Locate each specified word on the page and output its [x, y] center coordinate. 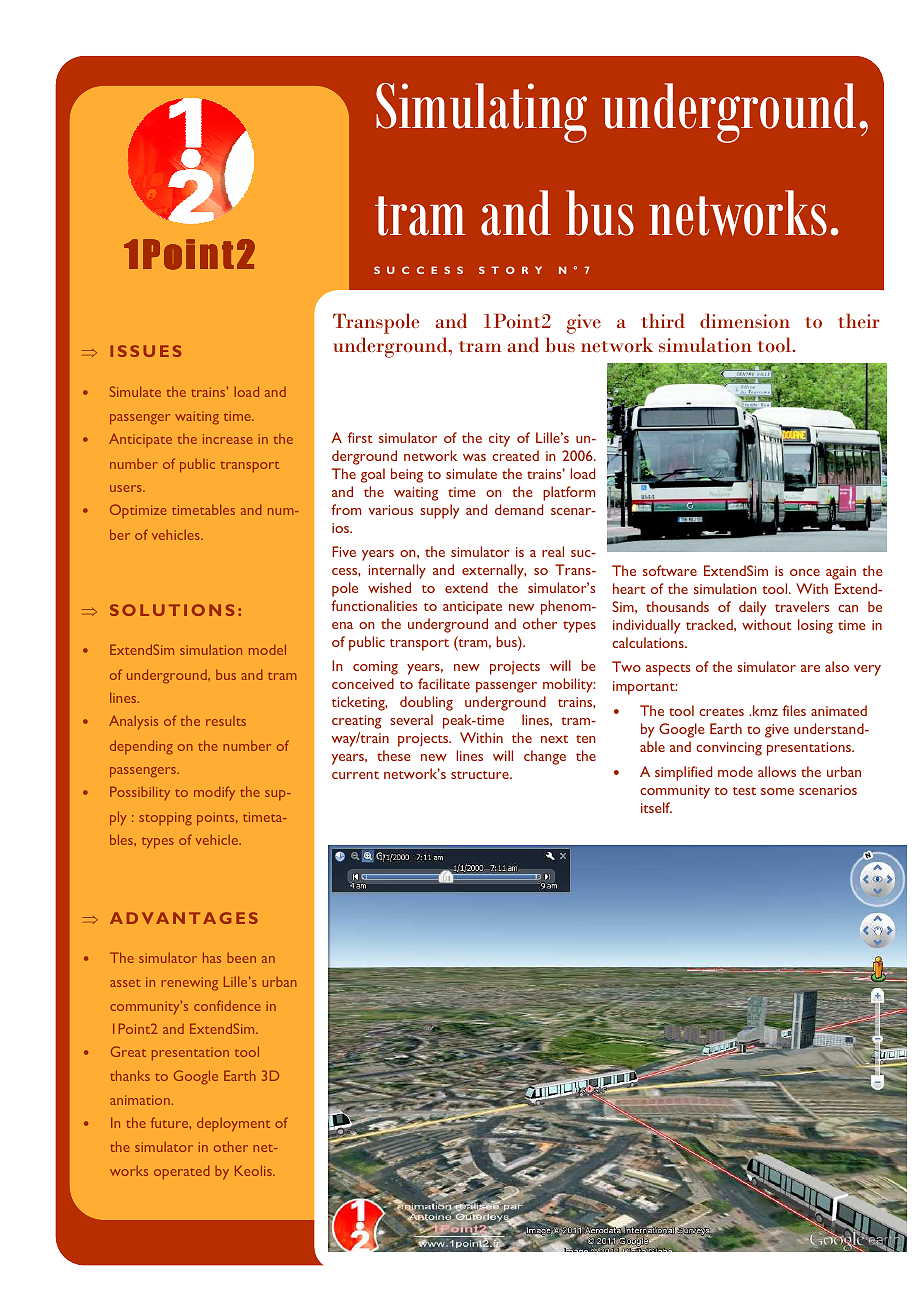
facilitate [444, 683]
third [663, 320]
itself [656, 807]
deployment [233, 1124]
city [499, 440]
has [212, 957]
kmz [765, 710]
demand [519, 509]
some [777, 791]
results [226, 721]
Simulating [481, 113]
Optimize [138, 511]
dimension [745, 320]
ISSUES [145, 351]
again [841, 573]
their [859, 320]
